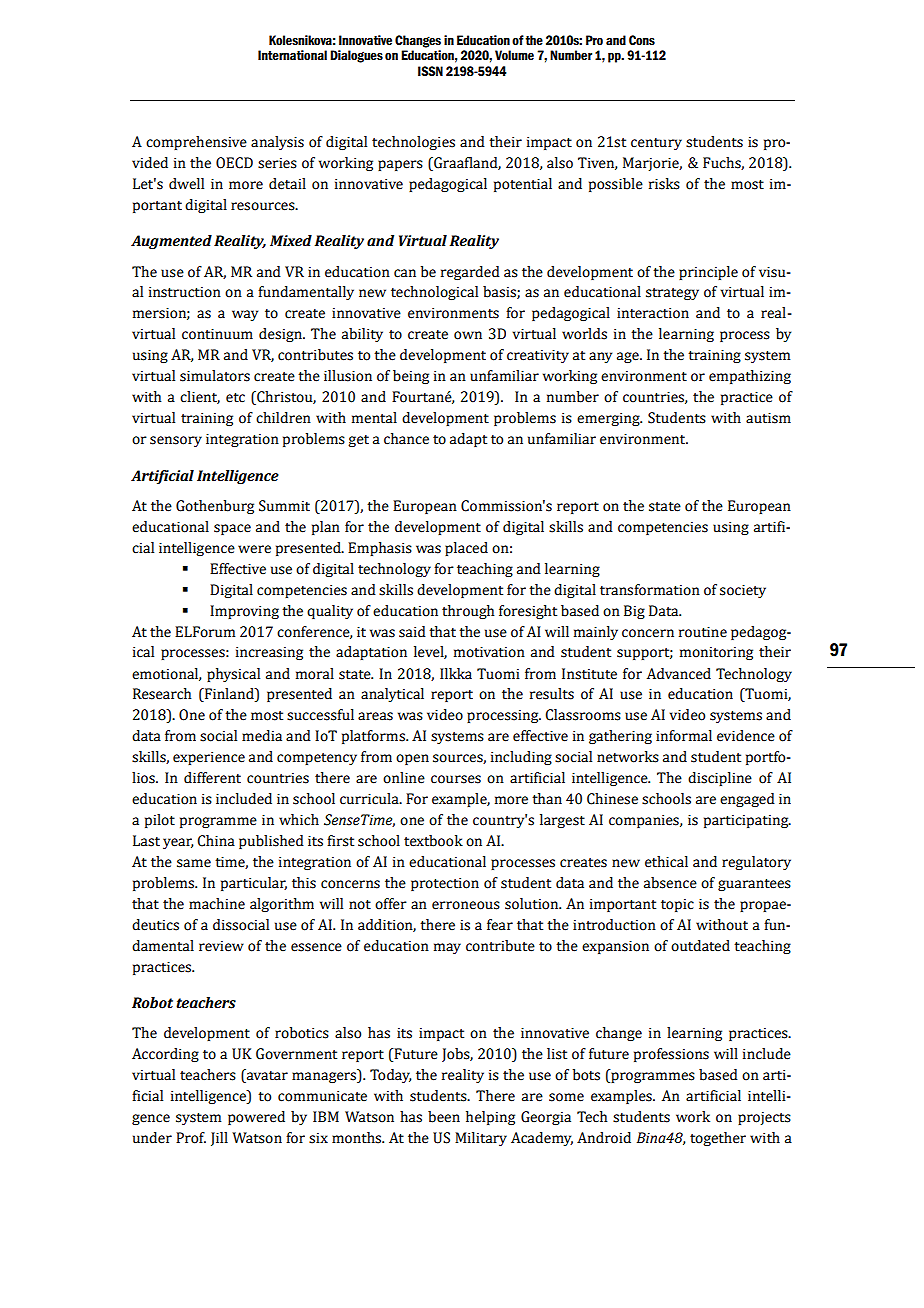 Image resolution: width=924 pixels, height=1308 pixels. I want to click on Jill, so click(219, 1139).
